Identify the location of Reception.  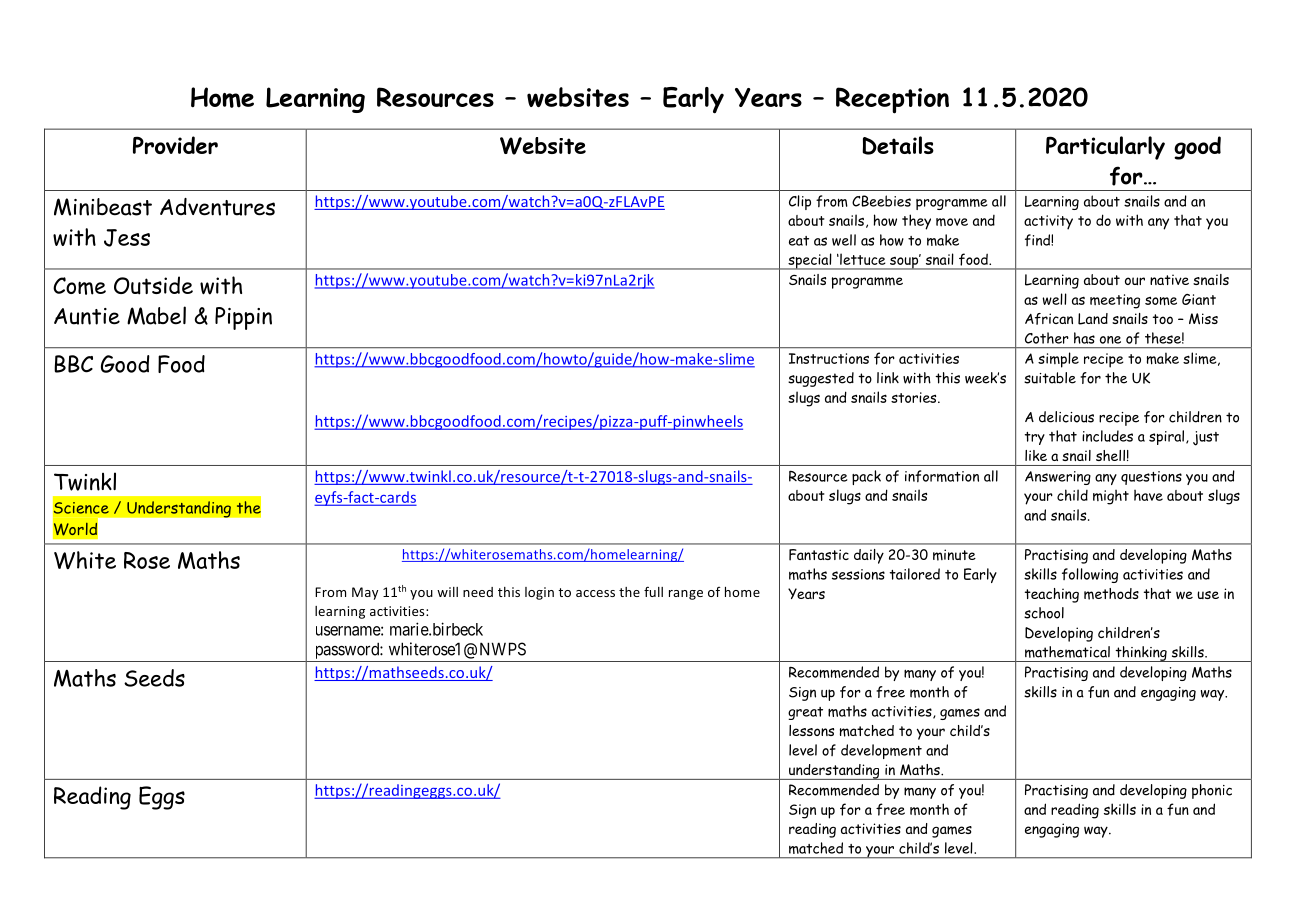
(892, 100).
